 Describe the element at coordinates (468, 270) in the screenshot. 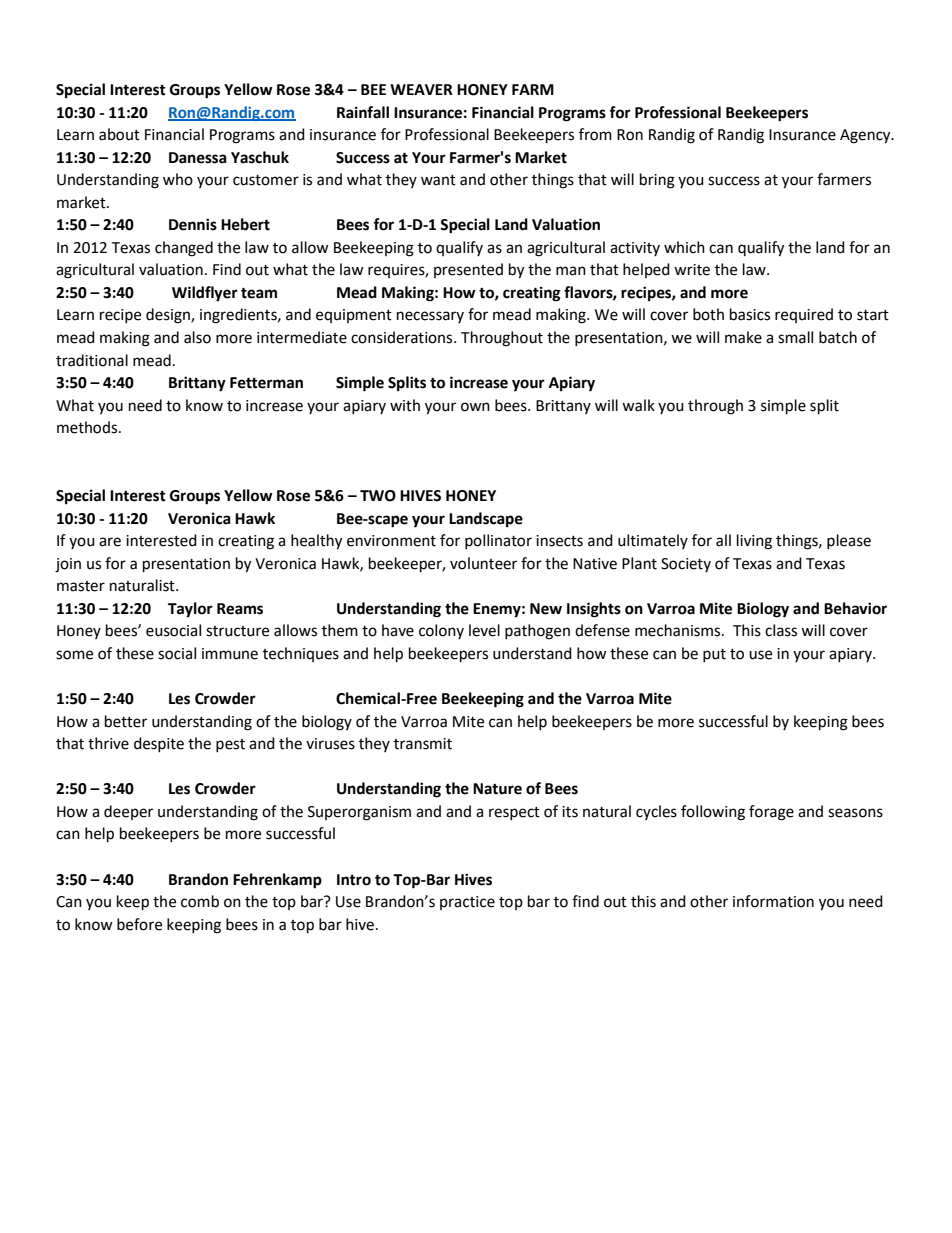

I see `presented` at that location.
